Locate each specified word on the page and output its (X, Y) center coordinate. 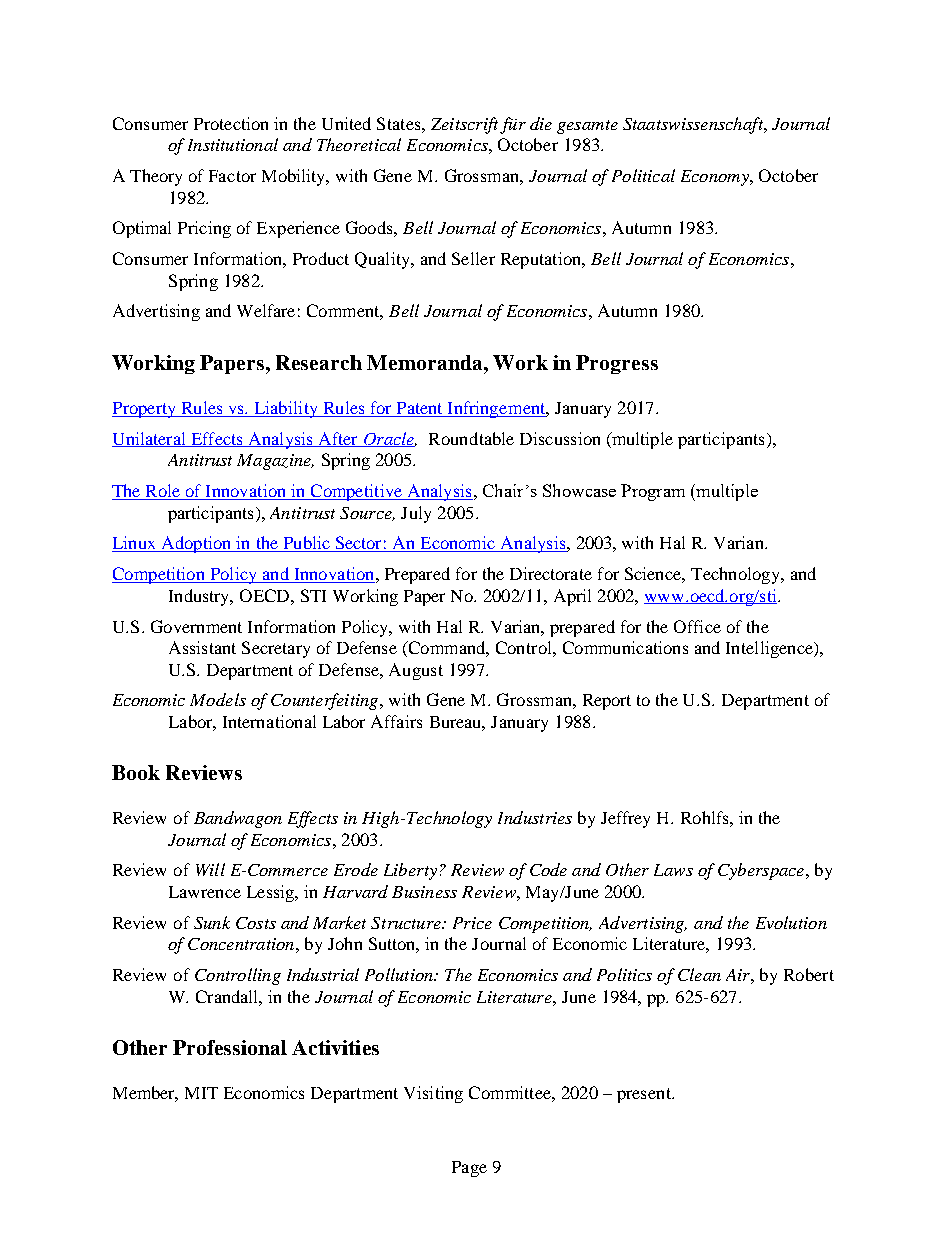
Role (163, 492)
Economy (716, 178)
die (541, 123)
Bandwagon (238, 819)
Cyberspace (762, 871)
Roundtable (471, 438)
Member (145, 1094)
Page (469, 1169)
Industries (535, 817)
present (645, 1095)
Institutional (233, 144)
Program (653, 492)
